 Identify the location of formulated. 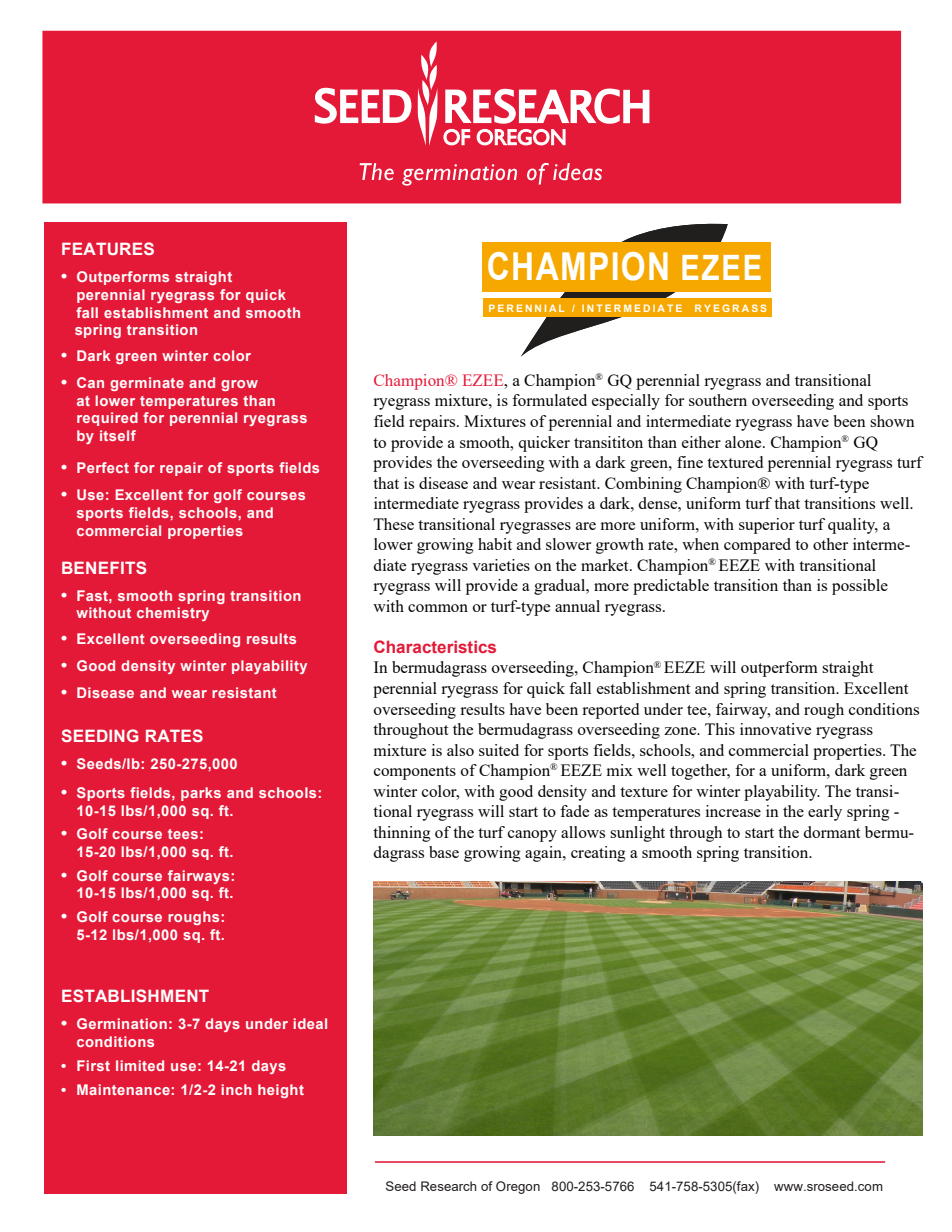
(549, 400).
